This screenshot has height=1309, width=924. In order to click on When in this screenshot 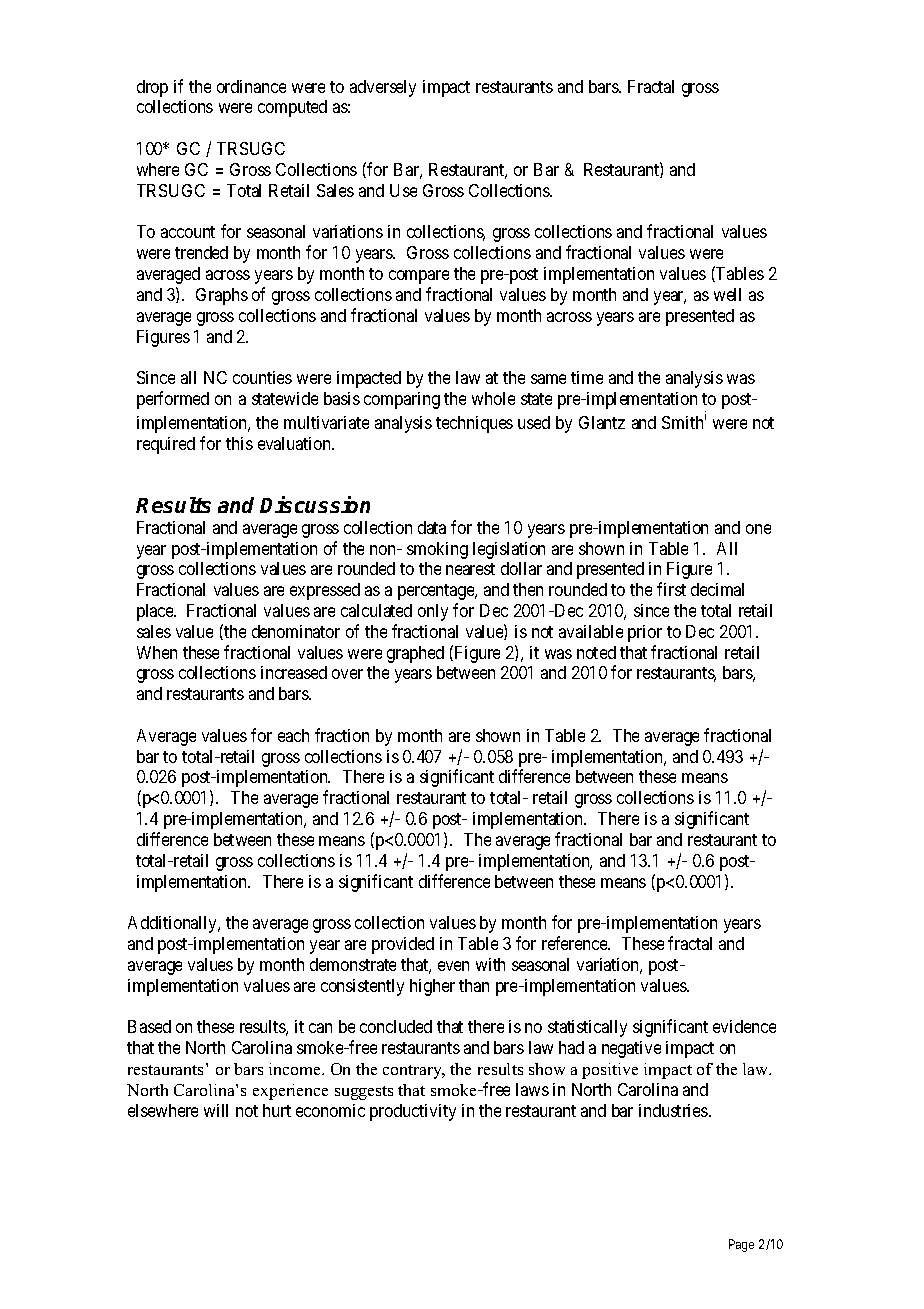, I will do `click(157, 652)`.
